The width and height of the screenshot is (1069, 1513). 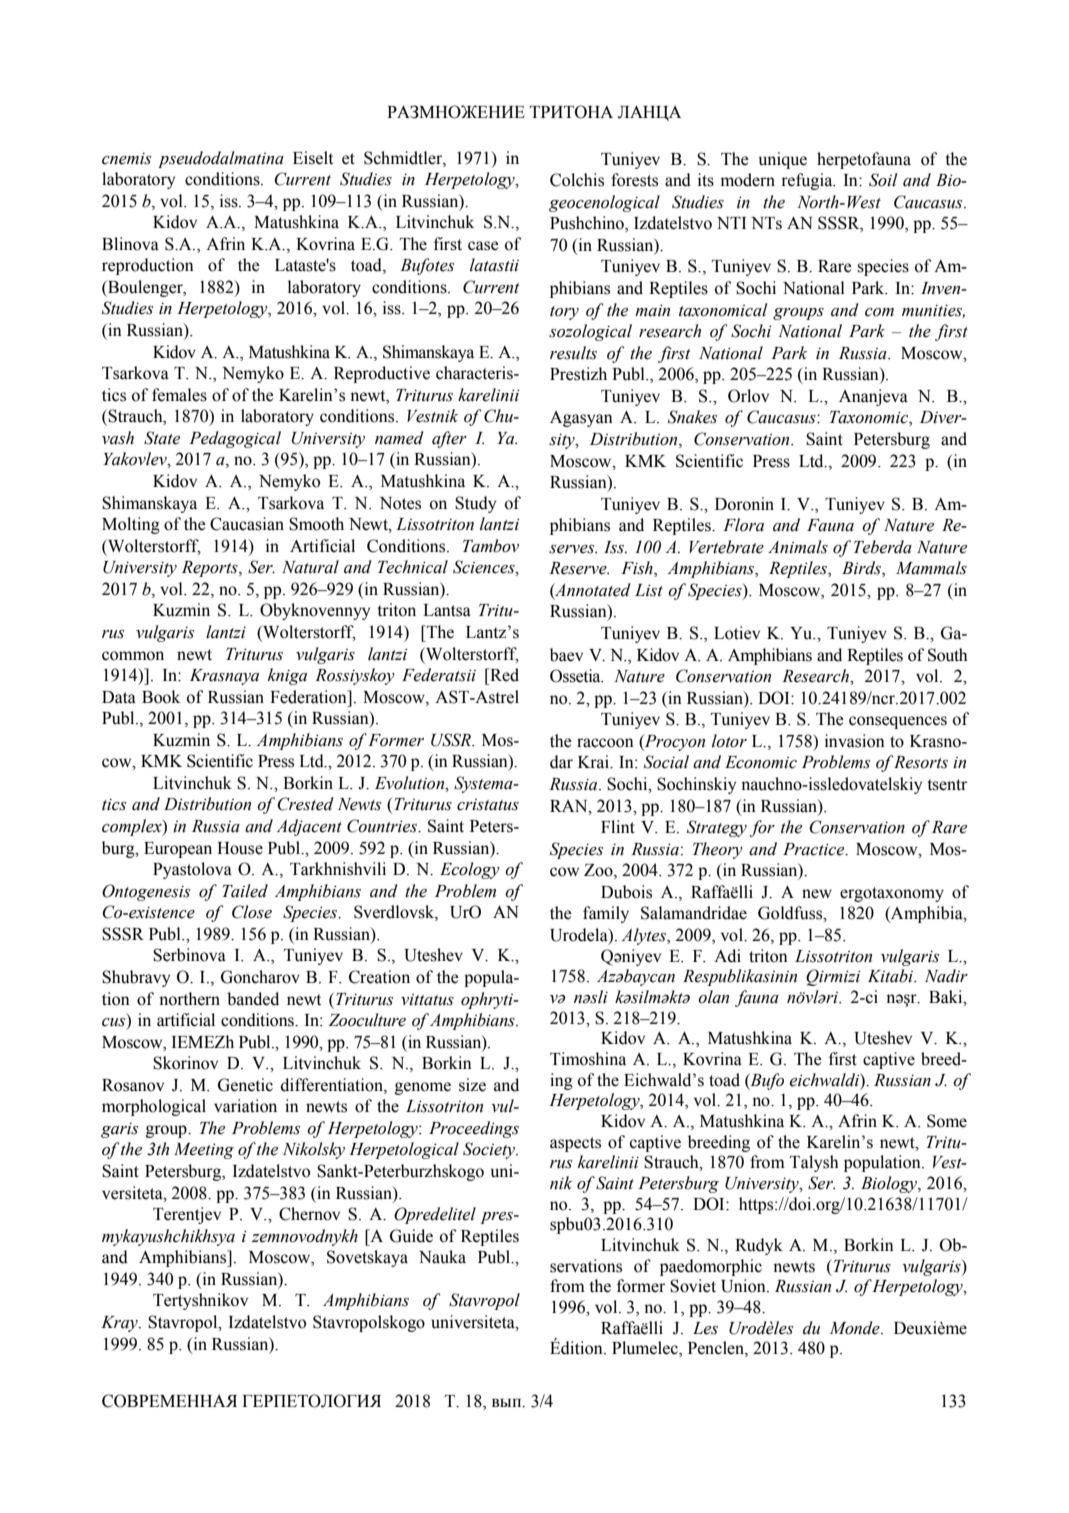 I want to click on Chernov, so click(x=309, y=1214).
